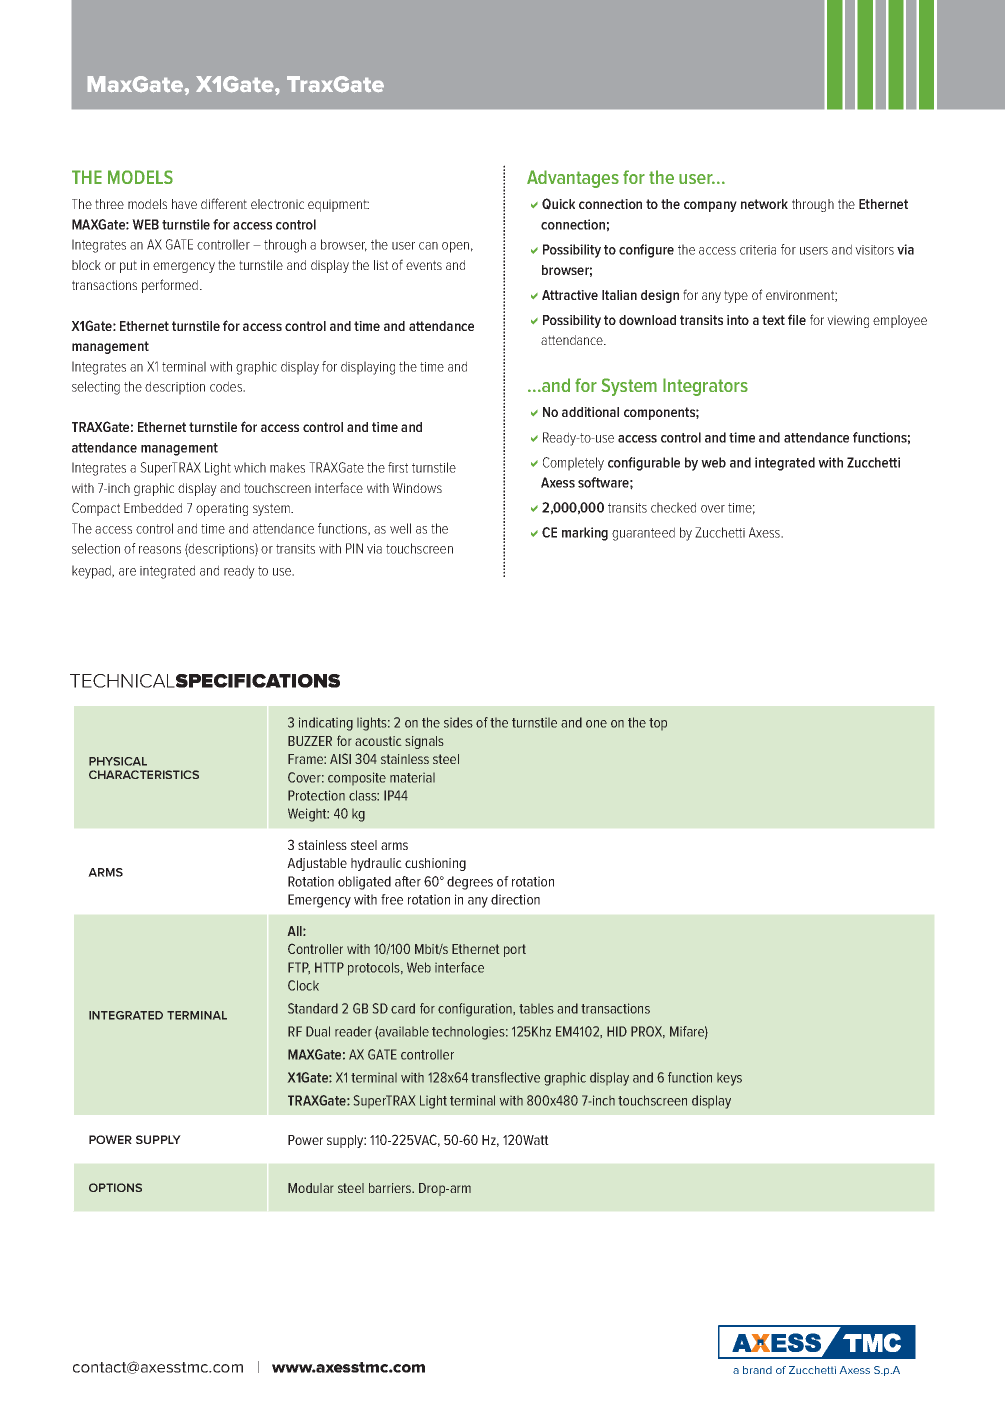 This screenshot has width=1005, height=1422. Describe the element at coordinates (144, 774) in the screenshot. I see `CHARACTERISTICS` at that location.
